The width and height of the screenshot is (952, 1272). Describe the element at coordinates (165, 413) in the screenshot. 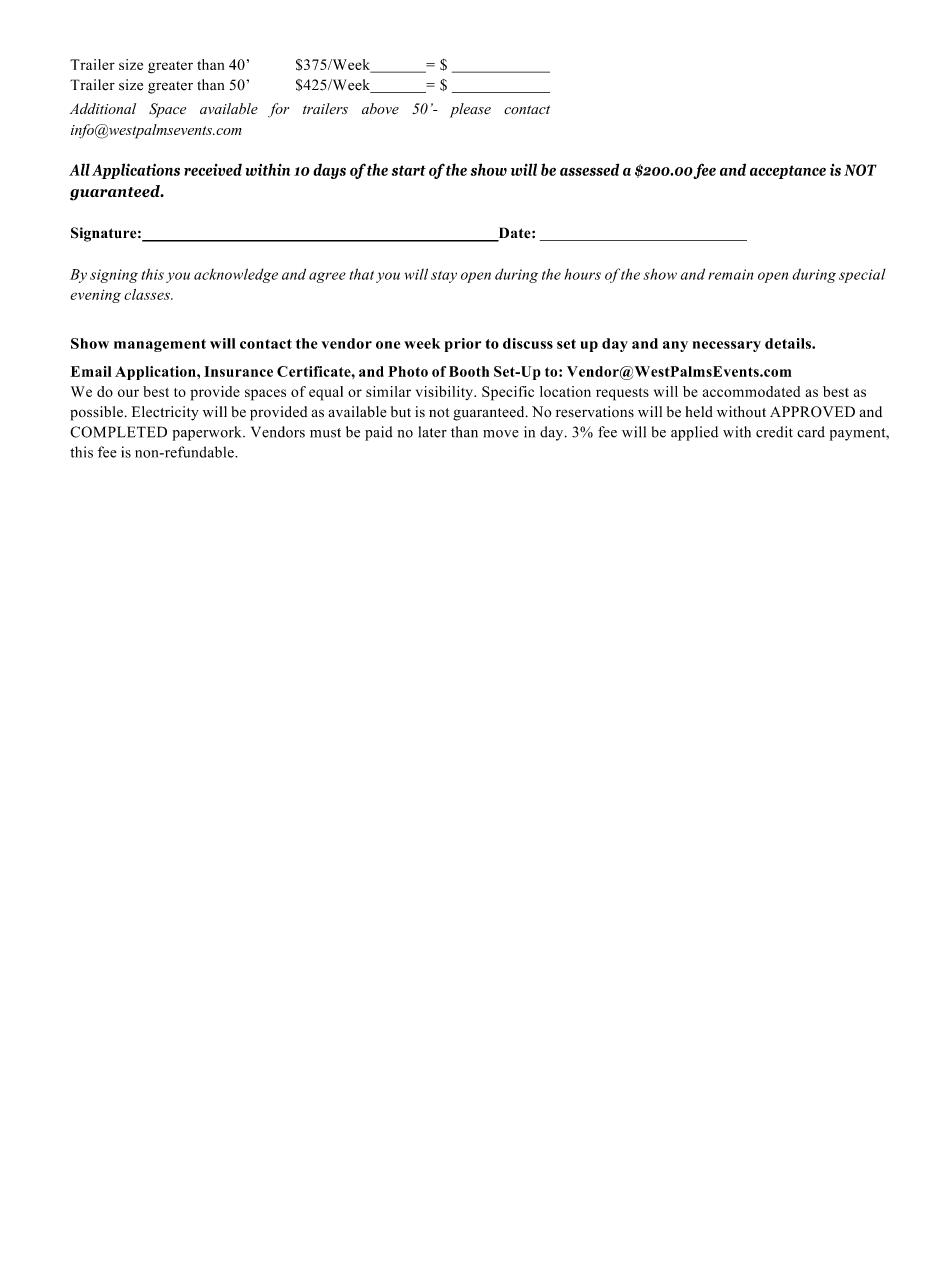

I see `Electricity` at that location.
